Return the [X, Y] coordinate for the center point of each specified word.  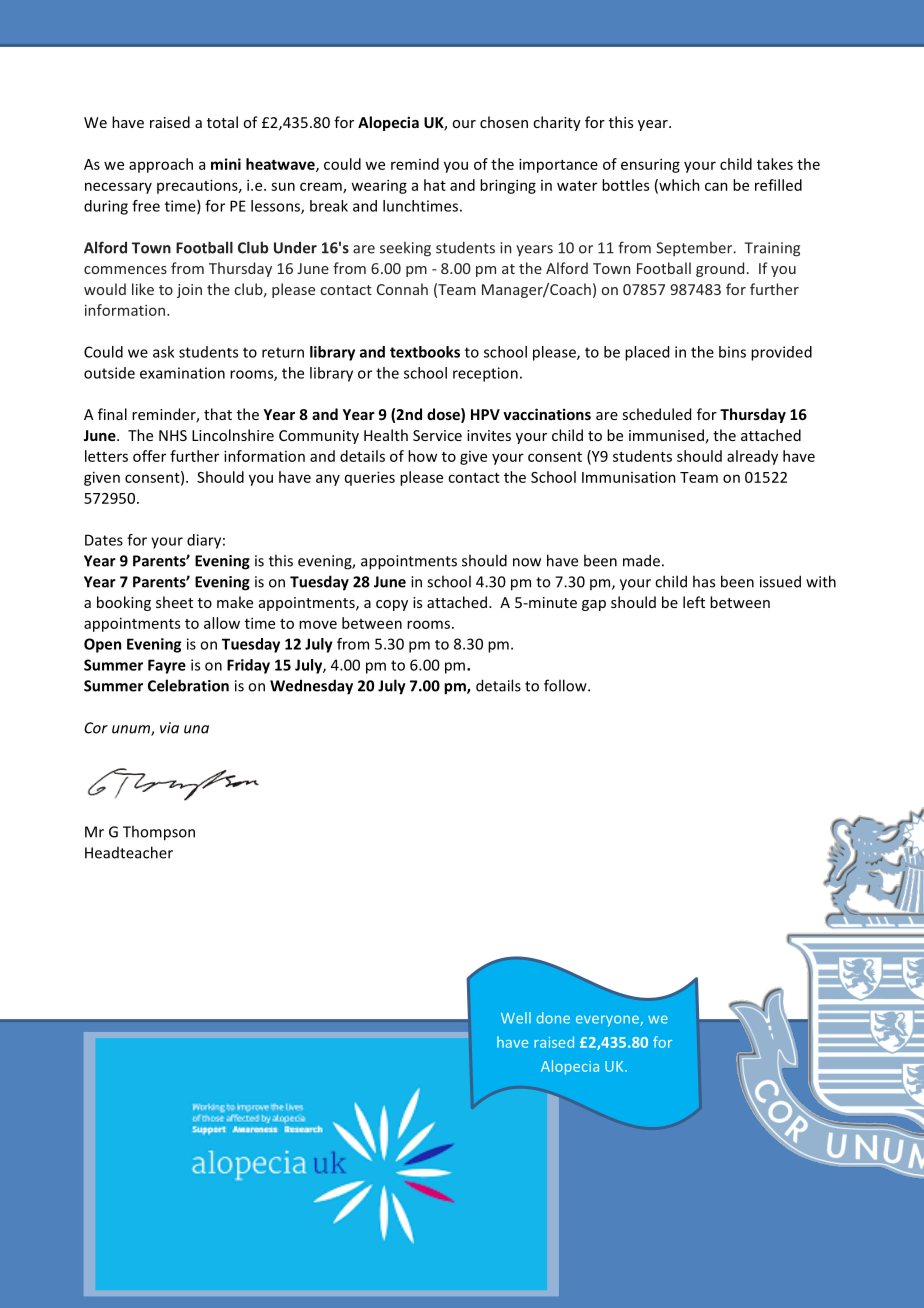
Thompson [159, 833]
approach [161, 165]
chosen [504, 122]
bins [732, 352]
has [704, 581]
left [694, 602]
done [553, 1018]
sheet [174, 602]
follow [566, 685]
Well [516, 1018]
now [527, 562]
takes [775, 164]
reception [485, 374]
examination [182, 373]
